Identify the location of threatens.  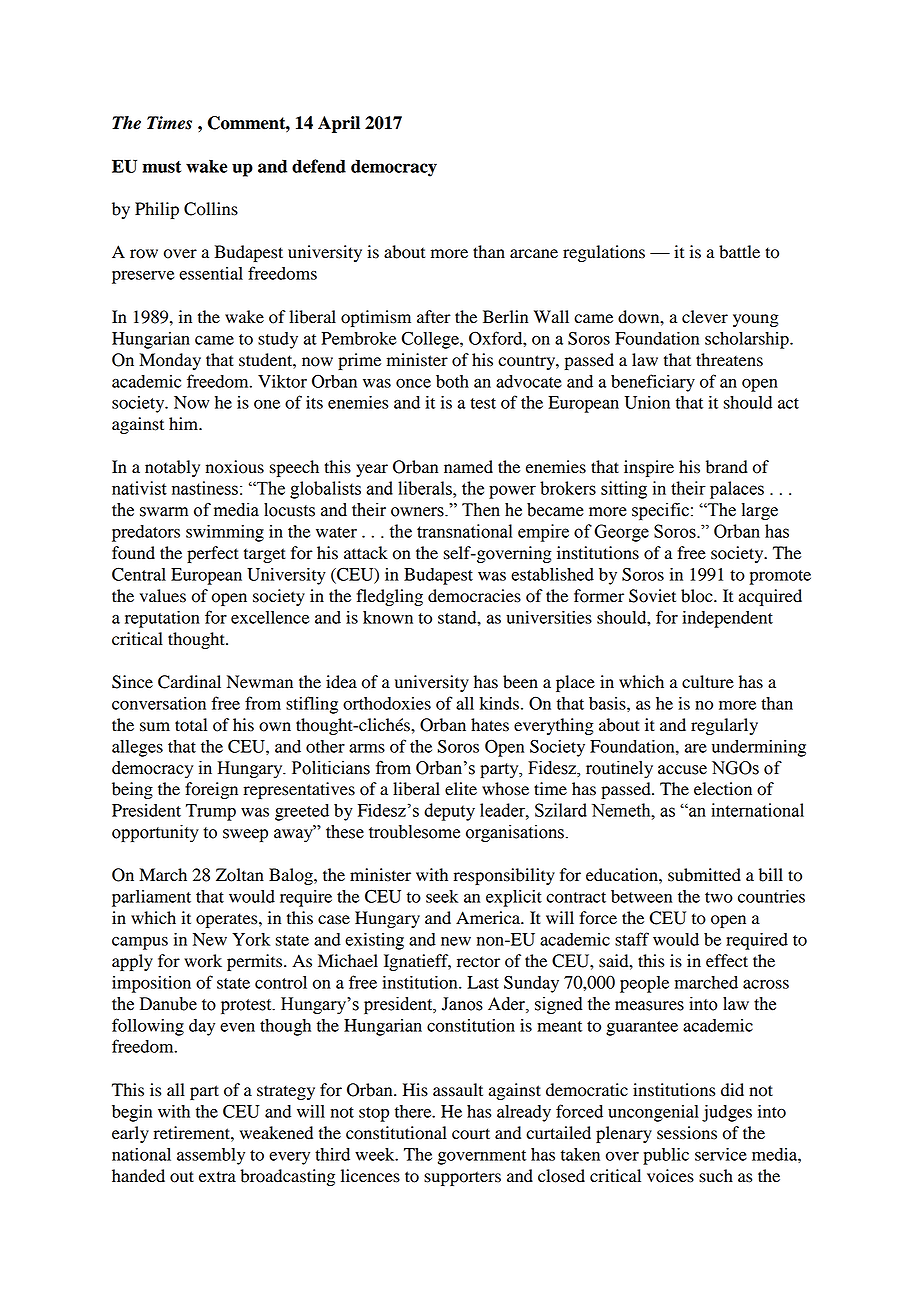
(729, 360).
